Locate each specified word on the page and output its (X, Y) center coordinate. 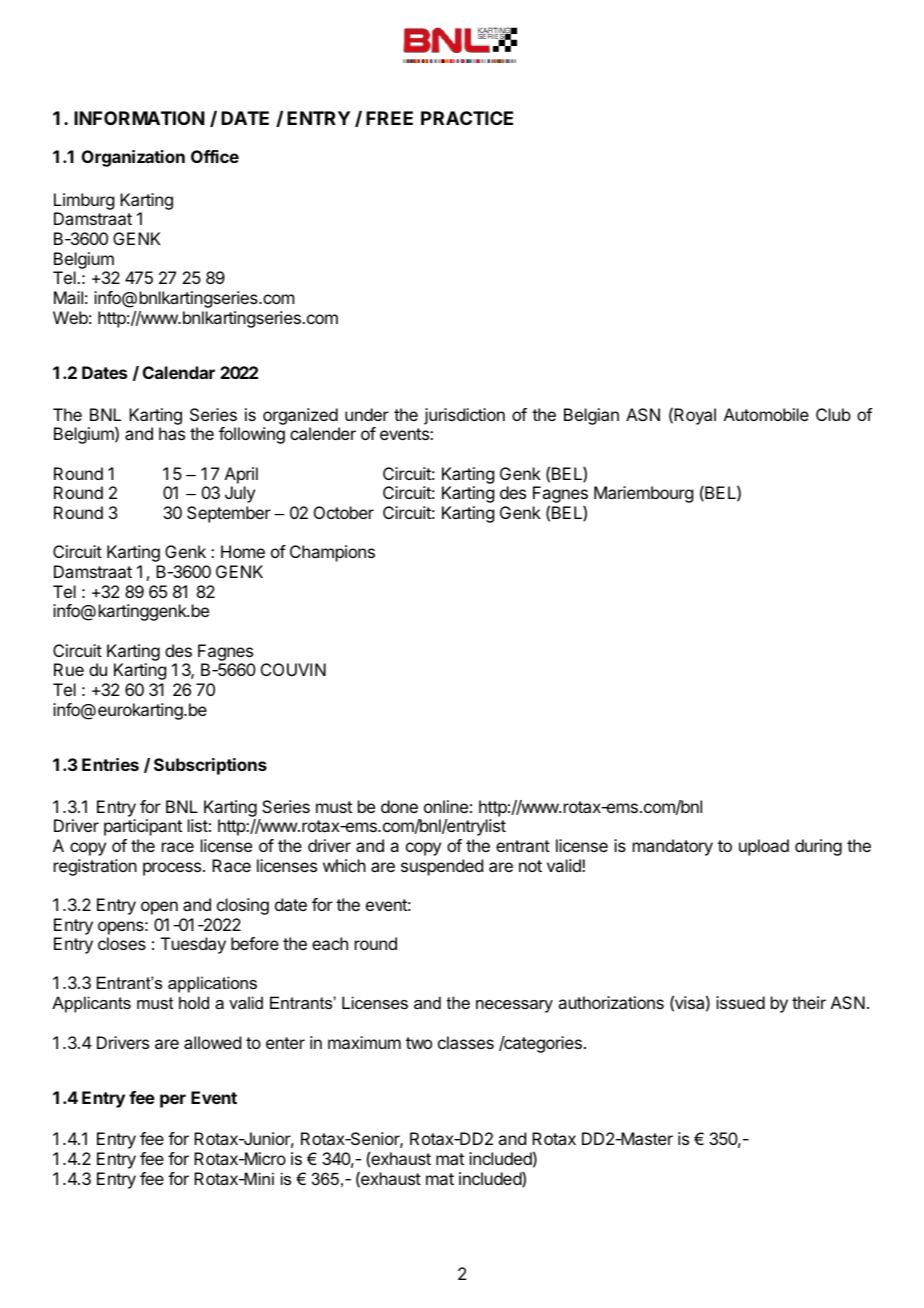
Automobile (766, 414)
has (172, 433)
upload (764, 847)
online (446, 806)
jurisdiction (464, 416)
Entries (110, 764)
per (173, 1101)
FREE (389, 118)
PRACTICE (467, 118)
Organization (133, 158)
